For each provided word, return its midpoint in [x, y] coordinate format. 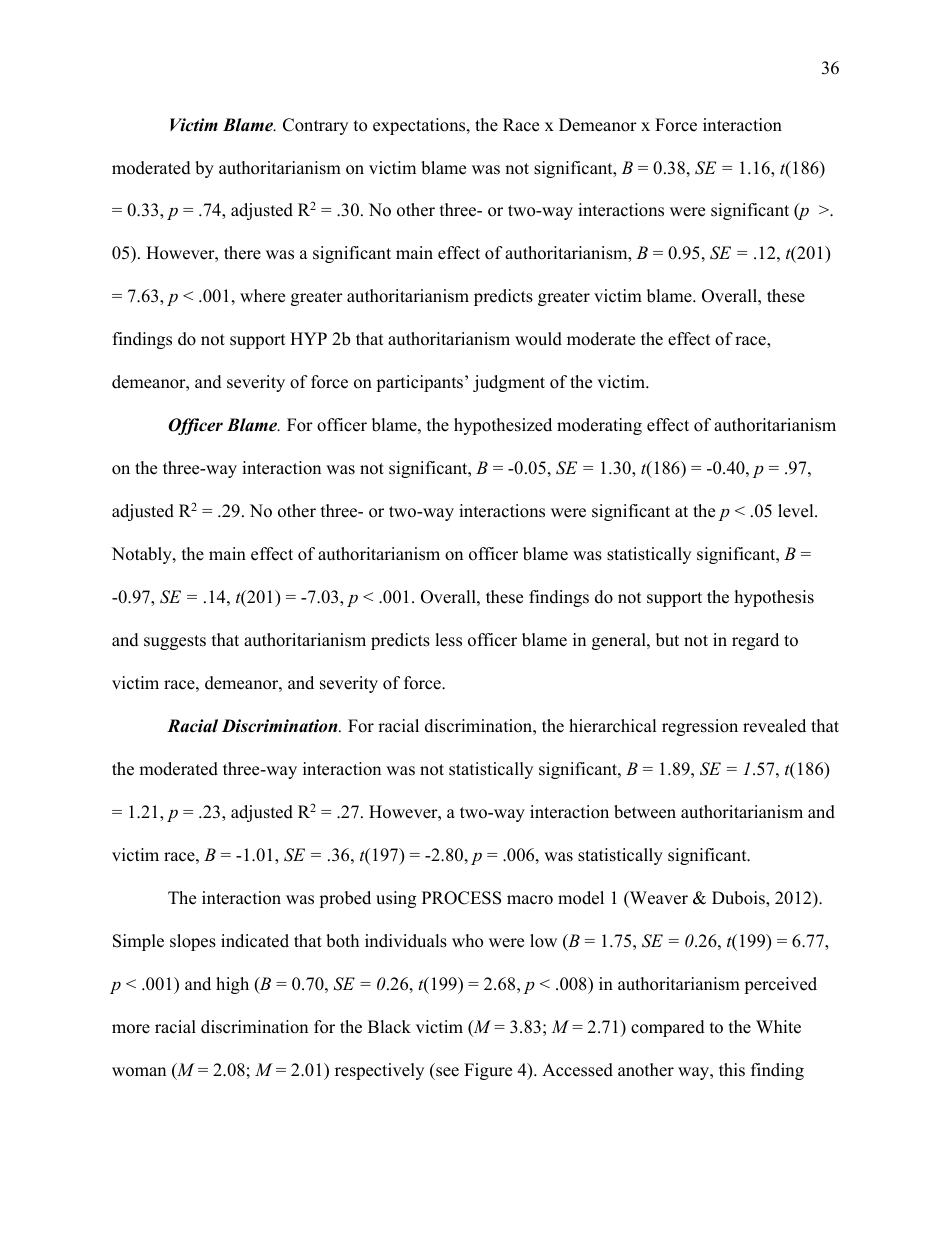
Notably [143, 555]
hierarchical [613, 726]
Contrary [315, 126]
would [538, 339]
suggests [175, 642]
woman [139, 1072]
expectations [420, 126]
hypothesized [503, 426]
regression [700, 727]
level [797, 511]
